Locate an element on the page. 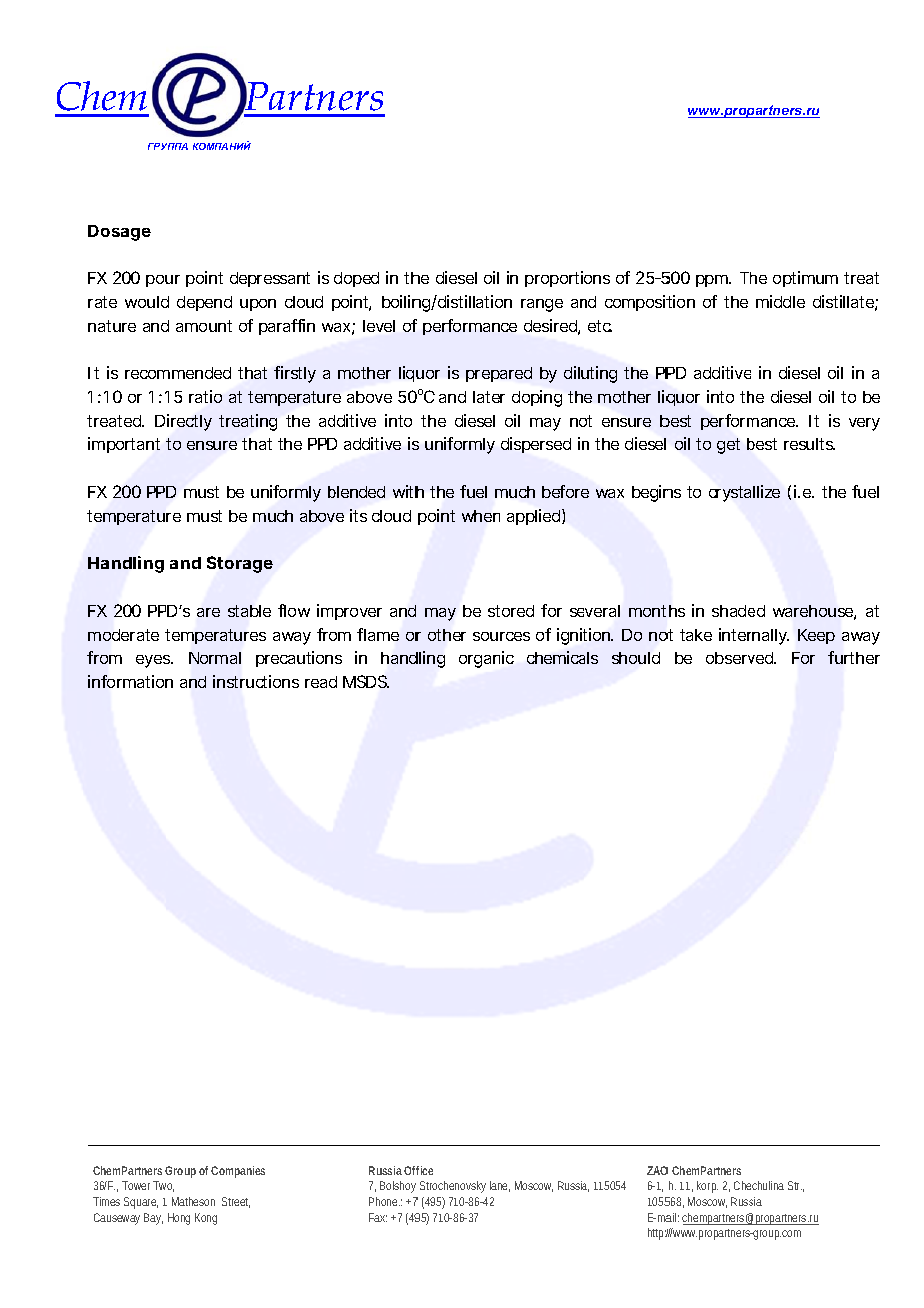  Phone is located at coordinates (384, 1201).
